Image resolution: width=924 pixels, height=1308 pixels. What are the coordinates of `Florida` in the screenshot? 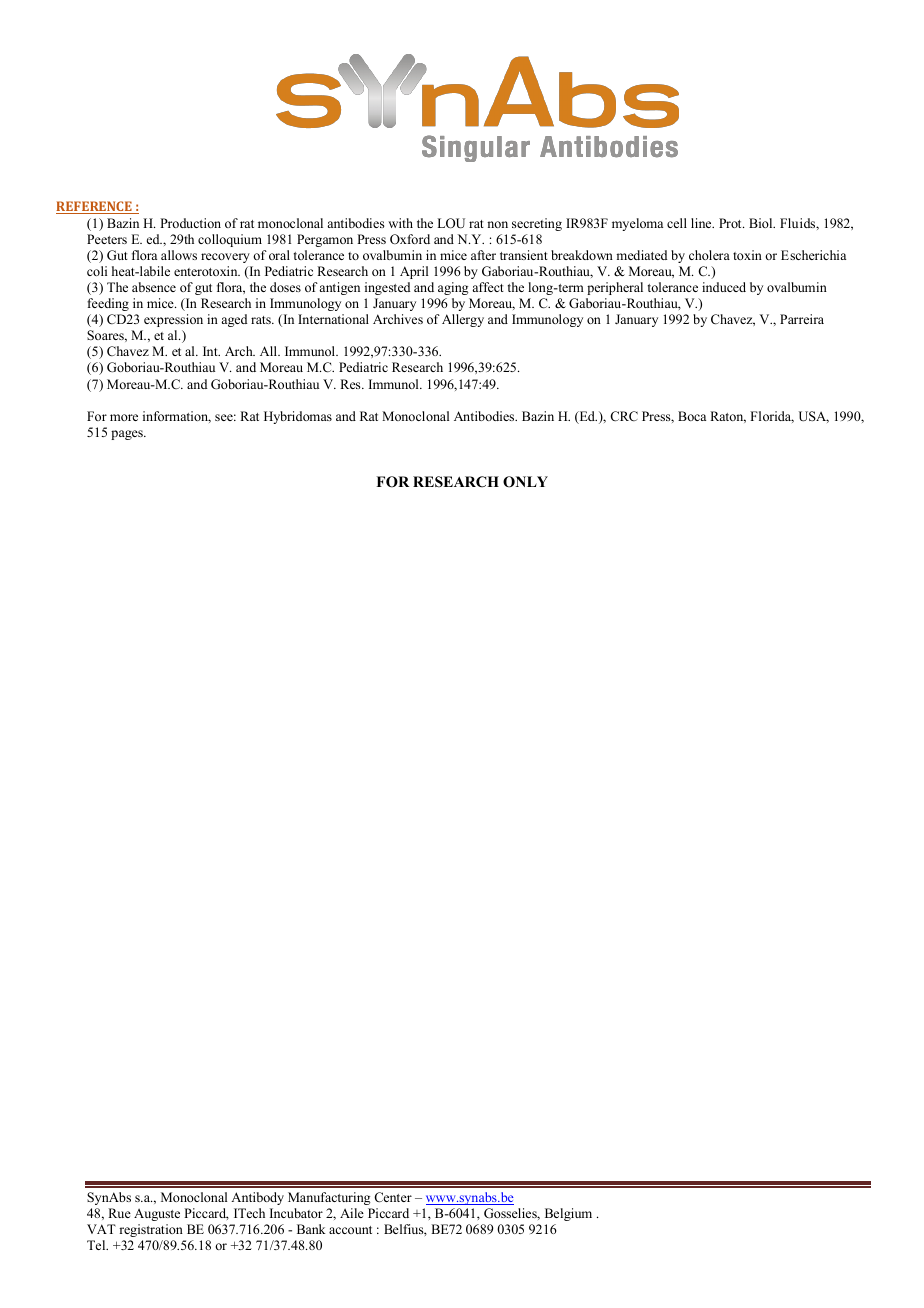 It's located at (772, 417).
